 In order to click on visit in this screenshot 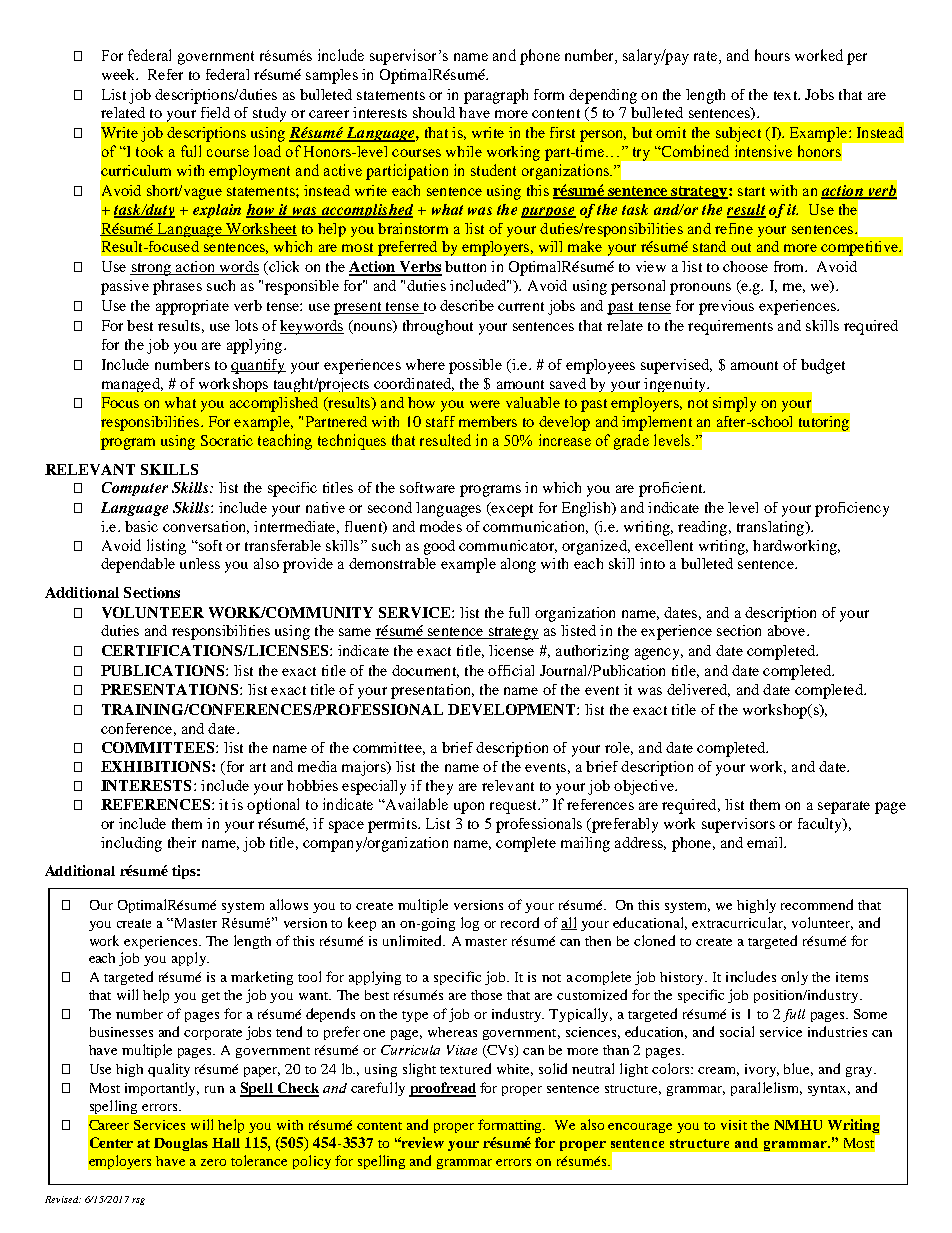, I will do `click(734, 1125)`.
